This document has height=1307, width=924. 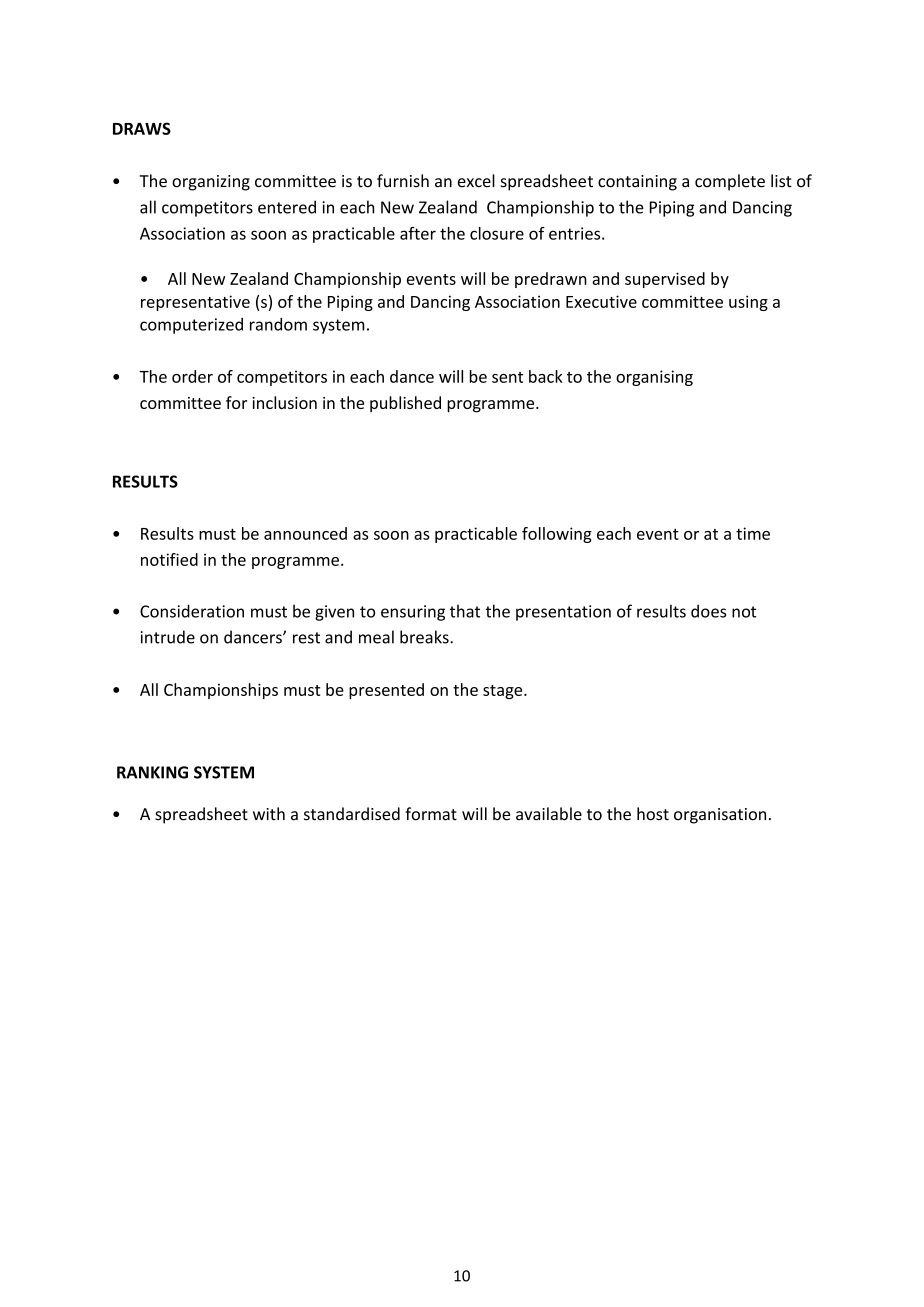 I want to click on intrude, so click(x=168, y=637).
